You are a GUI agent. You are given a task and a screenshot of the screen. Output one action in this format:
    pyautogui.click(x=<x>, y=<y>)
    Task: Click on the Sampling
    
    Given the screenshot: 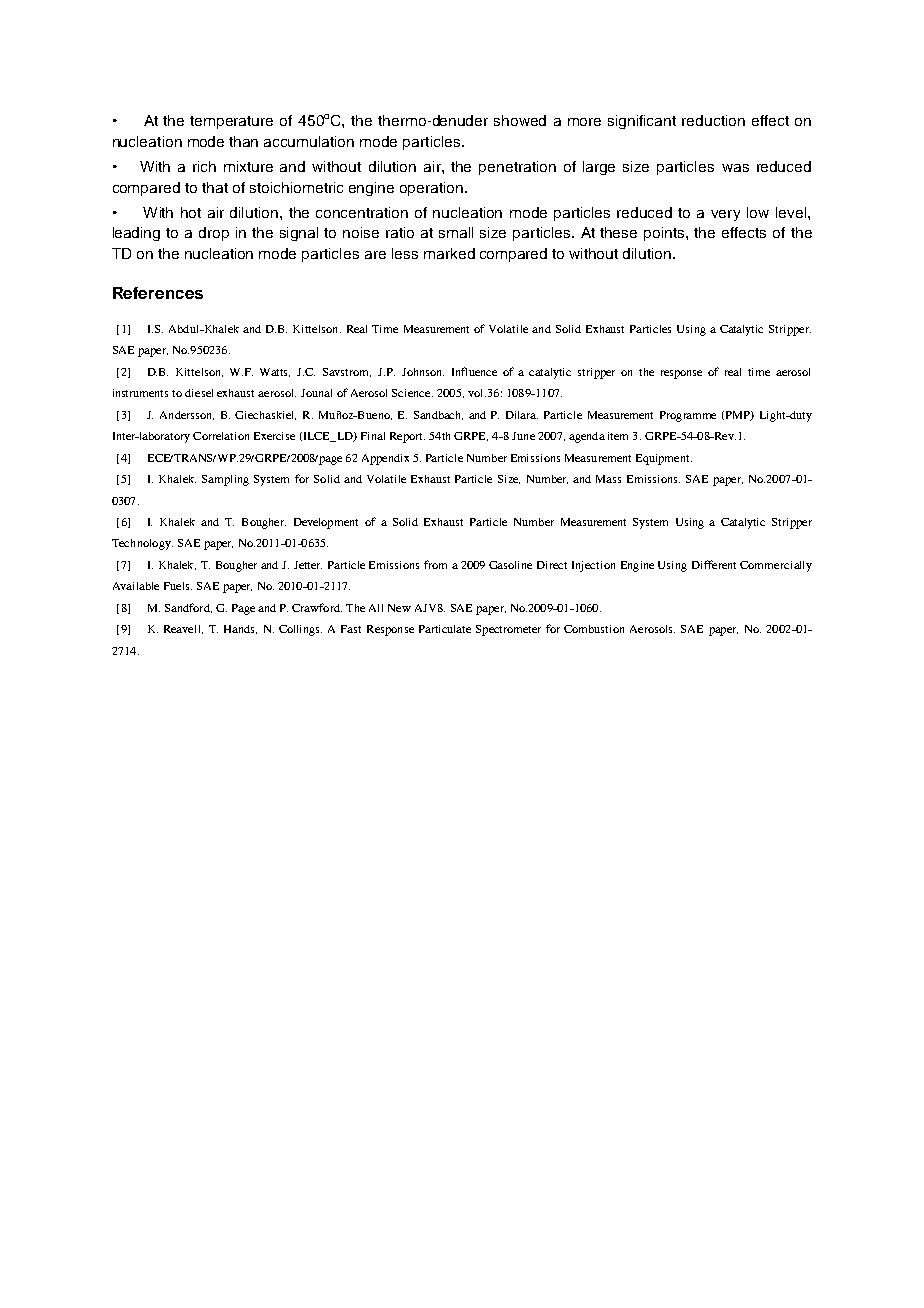 What is the action you would take?
    pyautogui.click(x=225, y=480)
